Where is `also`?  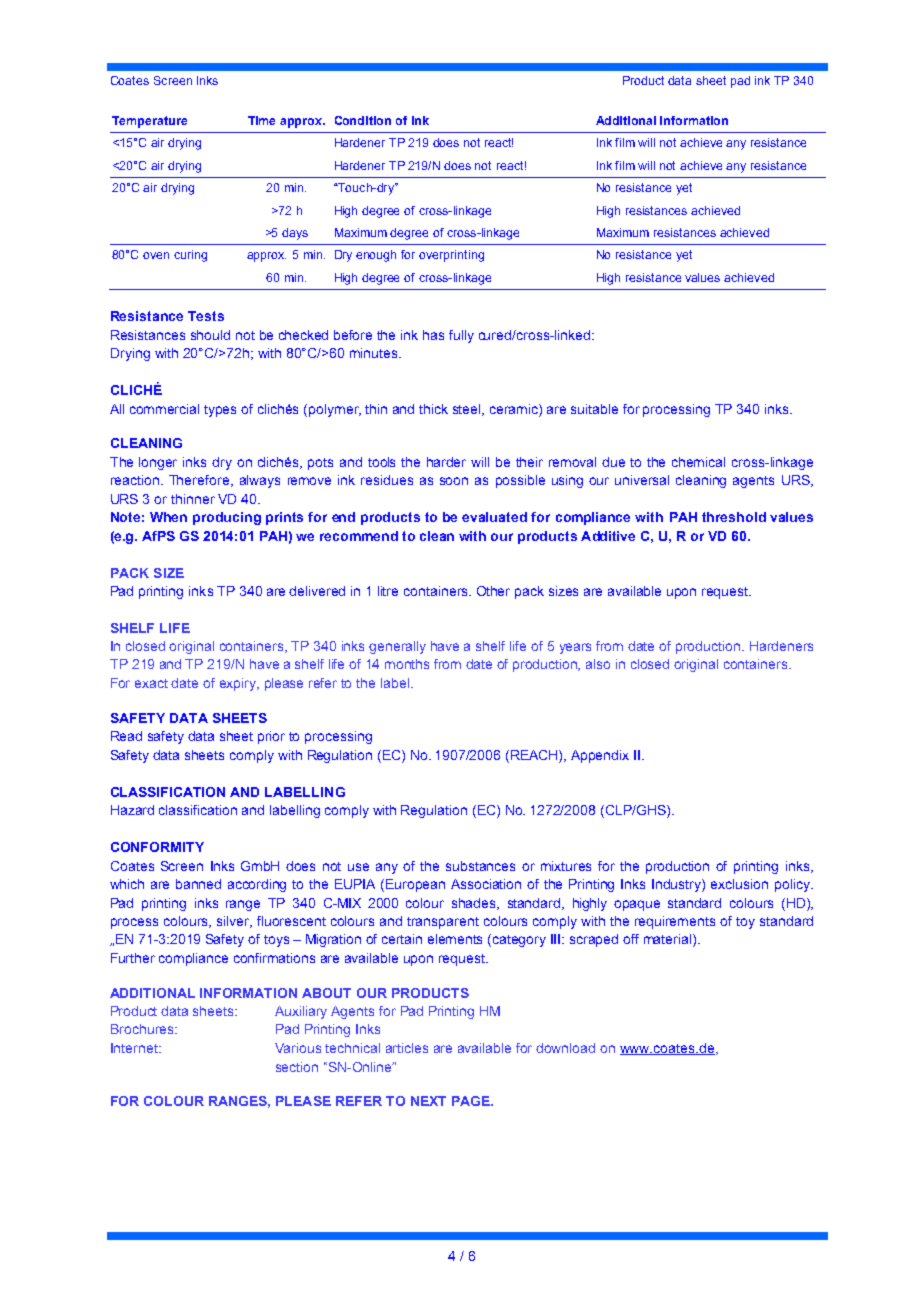 also is located at coordinates (598, 664).
